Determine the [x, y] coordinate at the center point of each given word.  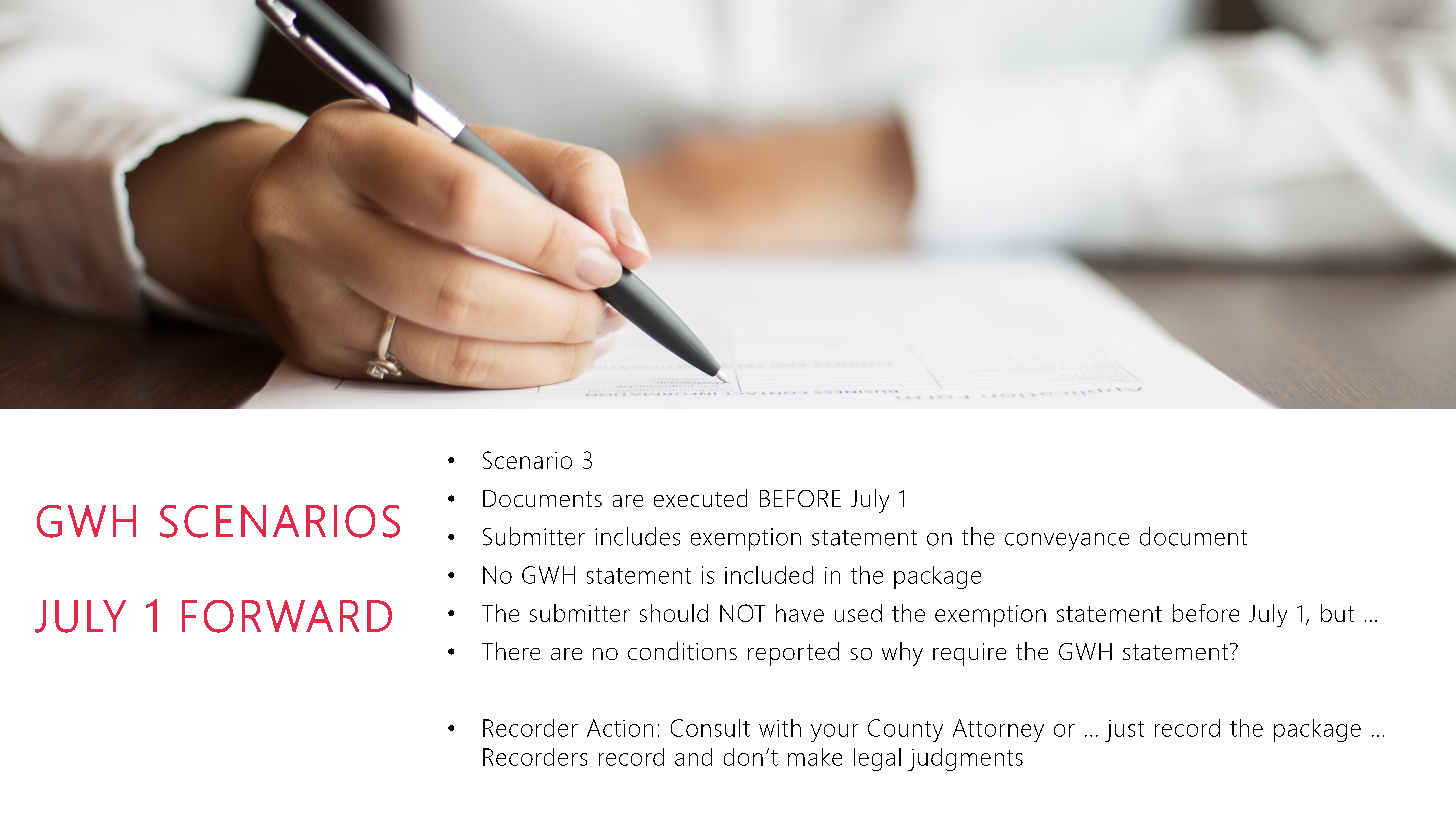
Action [620, 728]
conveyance [1067, 542]
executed [700, 498]
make [815, 757]
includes [637, 536]
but [1337, 613]
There [511, 651]
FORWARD [287, 616]
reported [793, 654]
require [969, 654]
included [769, 575]
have [800, 613]
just [1124, 731]
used [858, 613]
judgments [965, 759]
